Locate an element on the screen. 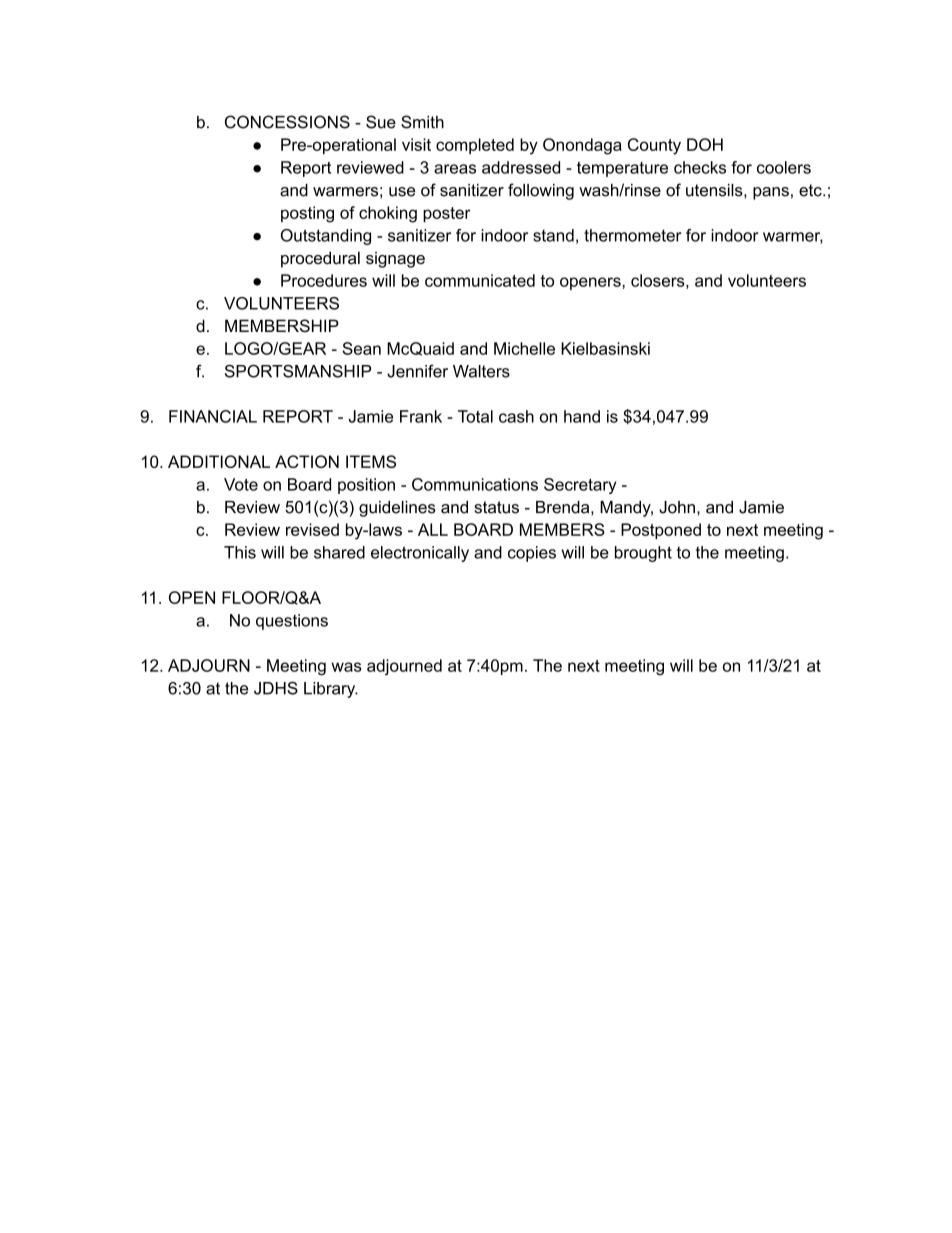 This screenshot has height=1233, width=952. completed is located at coordinates (475, 146).
